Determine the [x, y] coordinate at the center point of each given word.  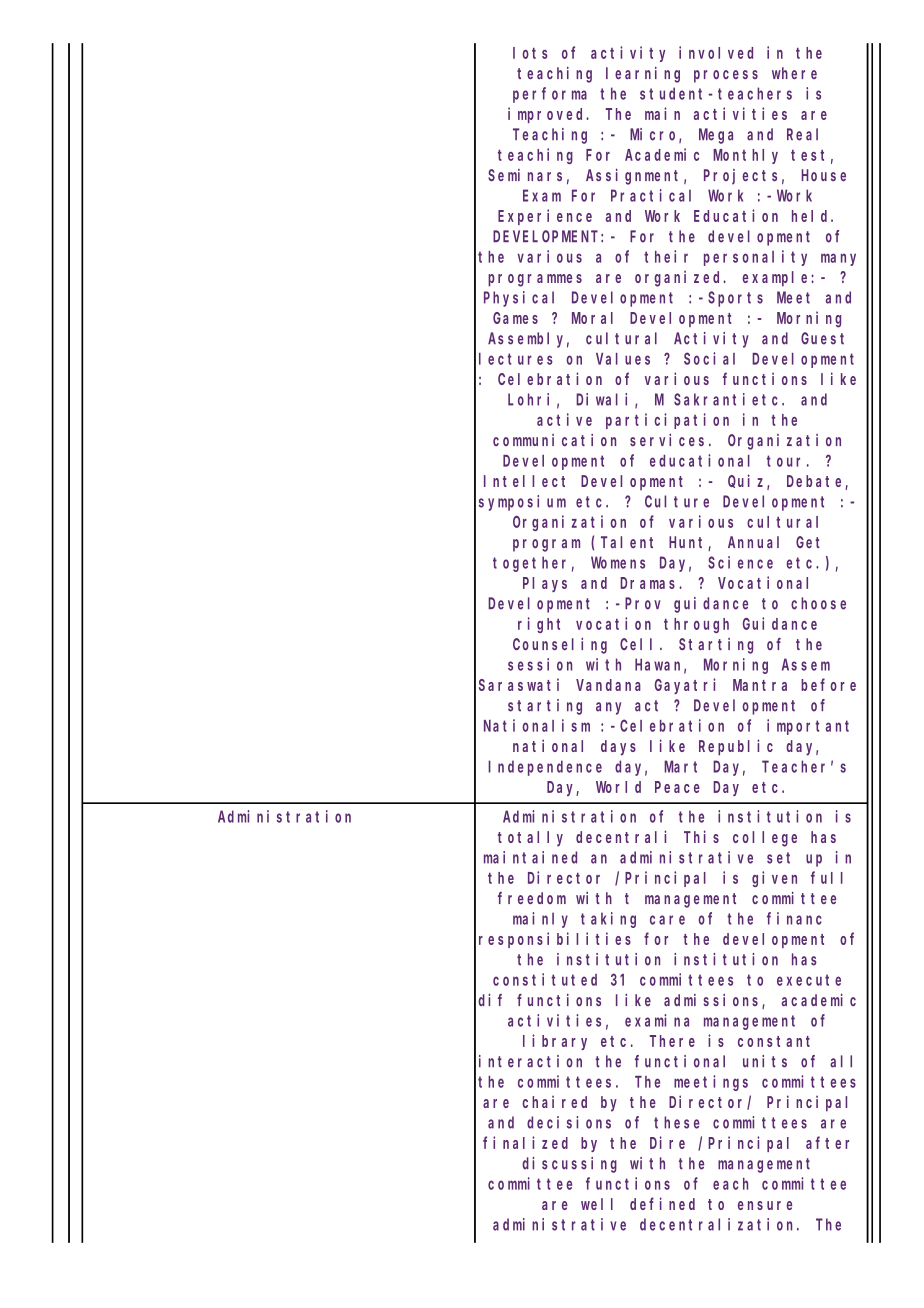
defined [662, 1203]
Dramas [650, 583]
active [564, 419]
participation [667, 421]
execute [809, 980]
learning [643, 75]
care [667, 920]
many [838, 259]
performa [550, 95]
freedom [532, 898]
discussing [569, 1165]
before [828, 684]
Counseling [560, 645]
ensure [765, 1205]
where [794, 73]
